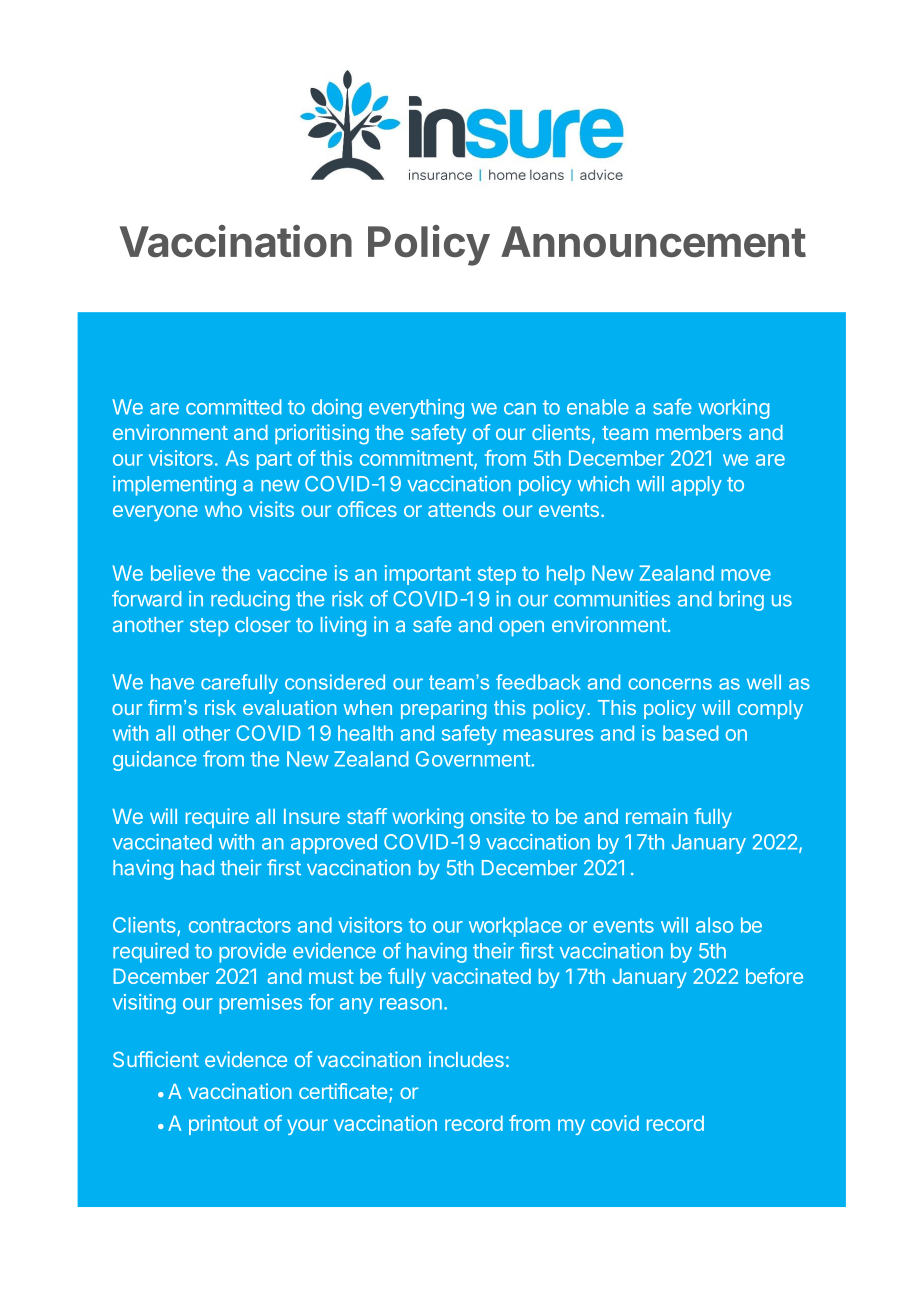  I want to click on concerns, so click(670, 684).
